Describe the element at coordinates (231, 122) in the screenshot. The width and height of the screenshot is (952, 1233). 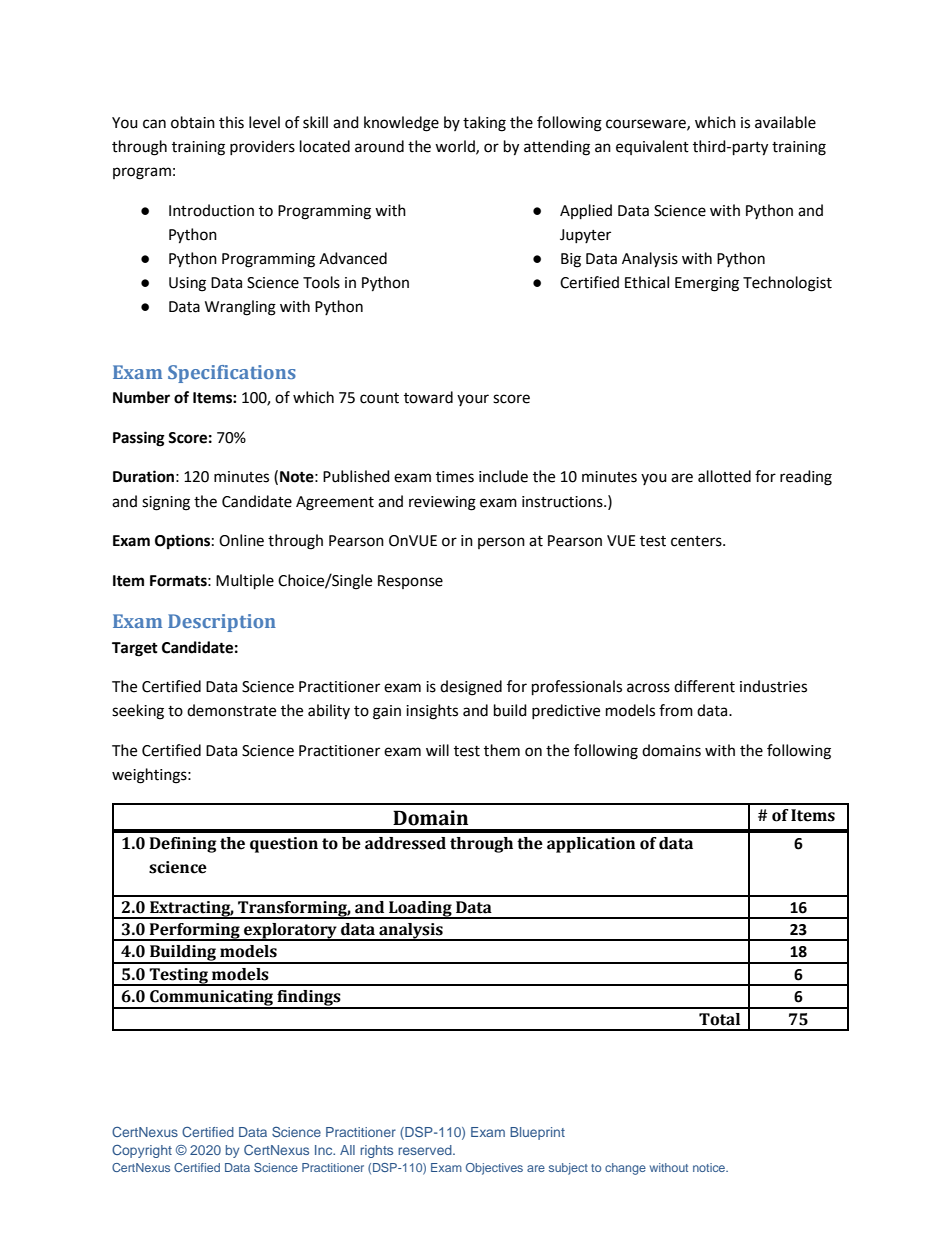
I see `this` at that location.
